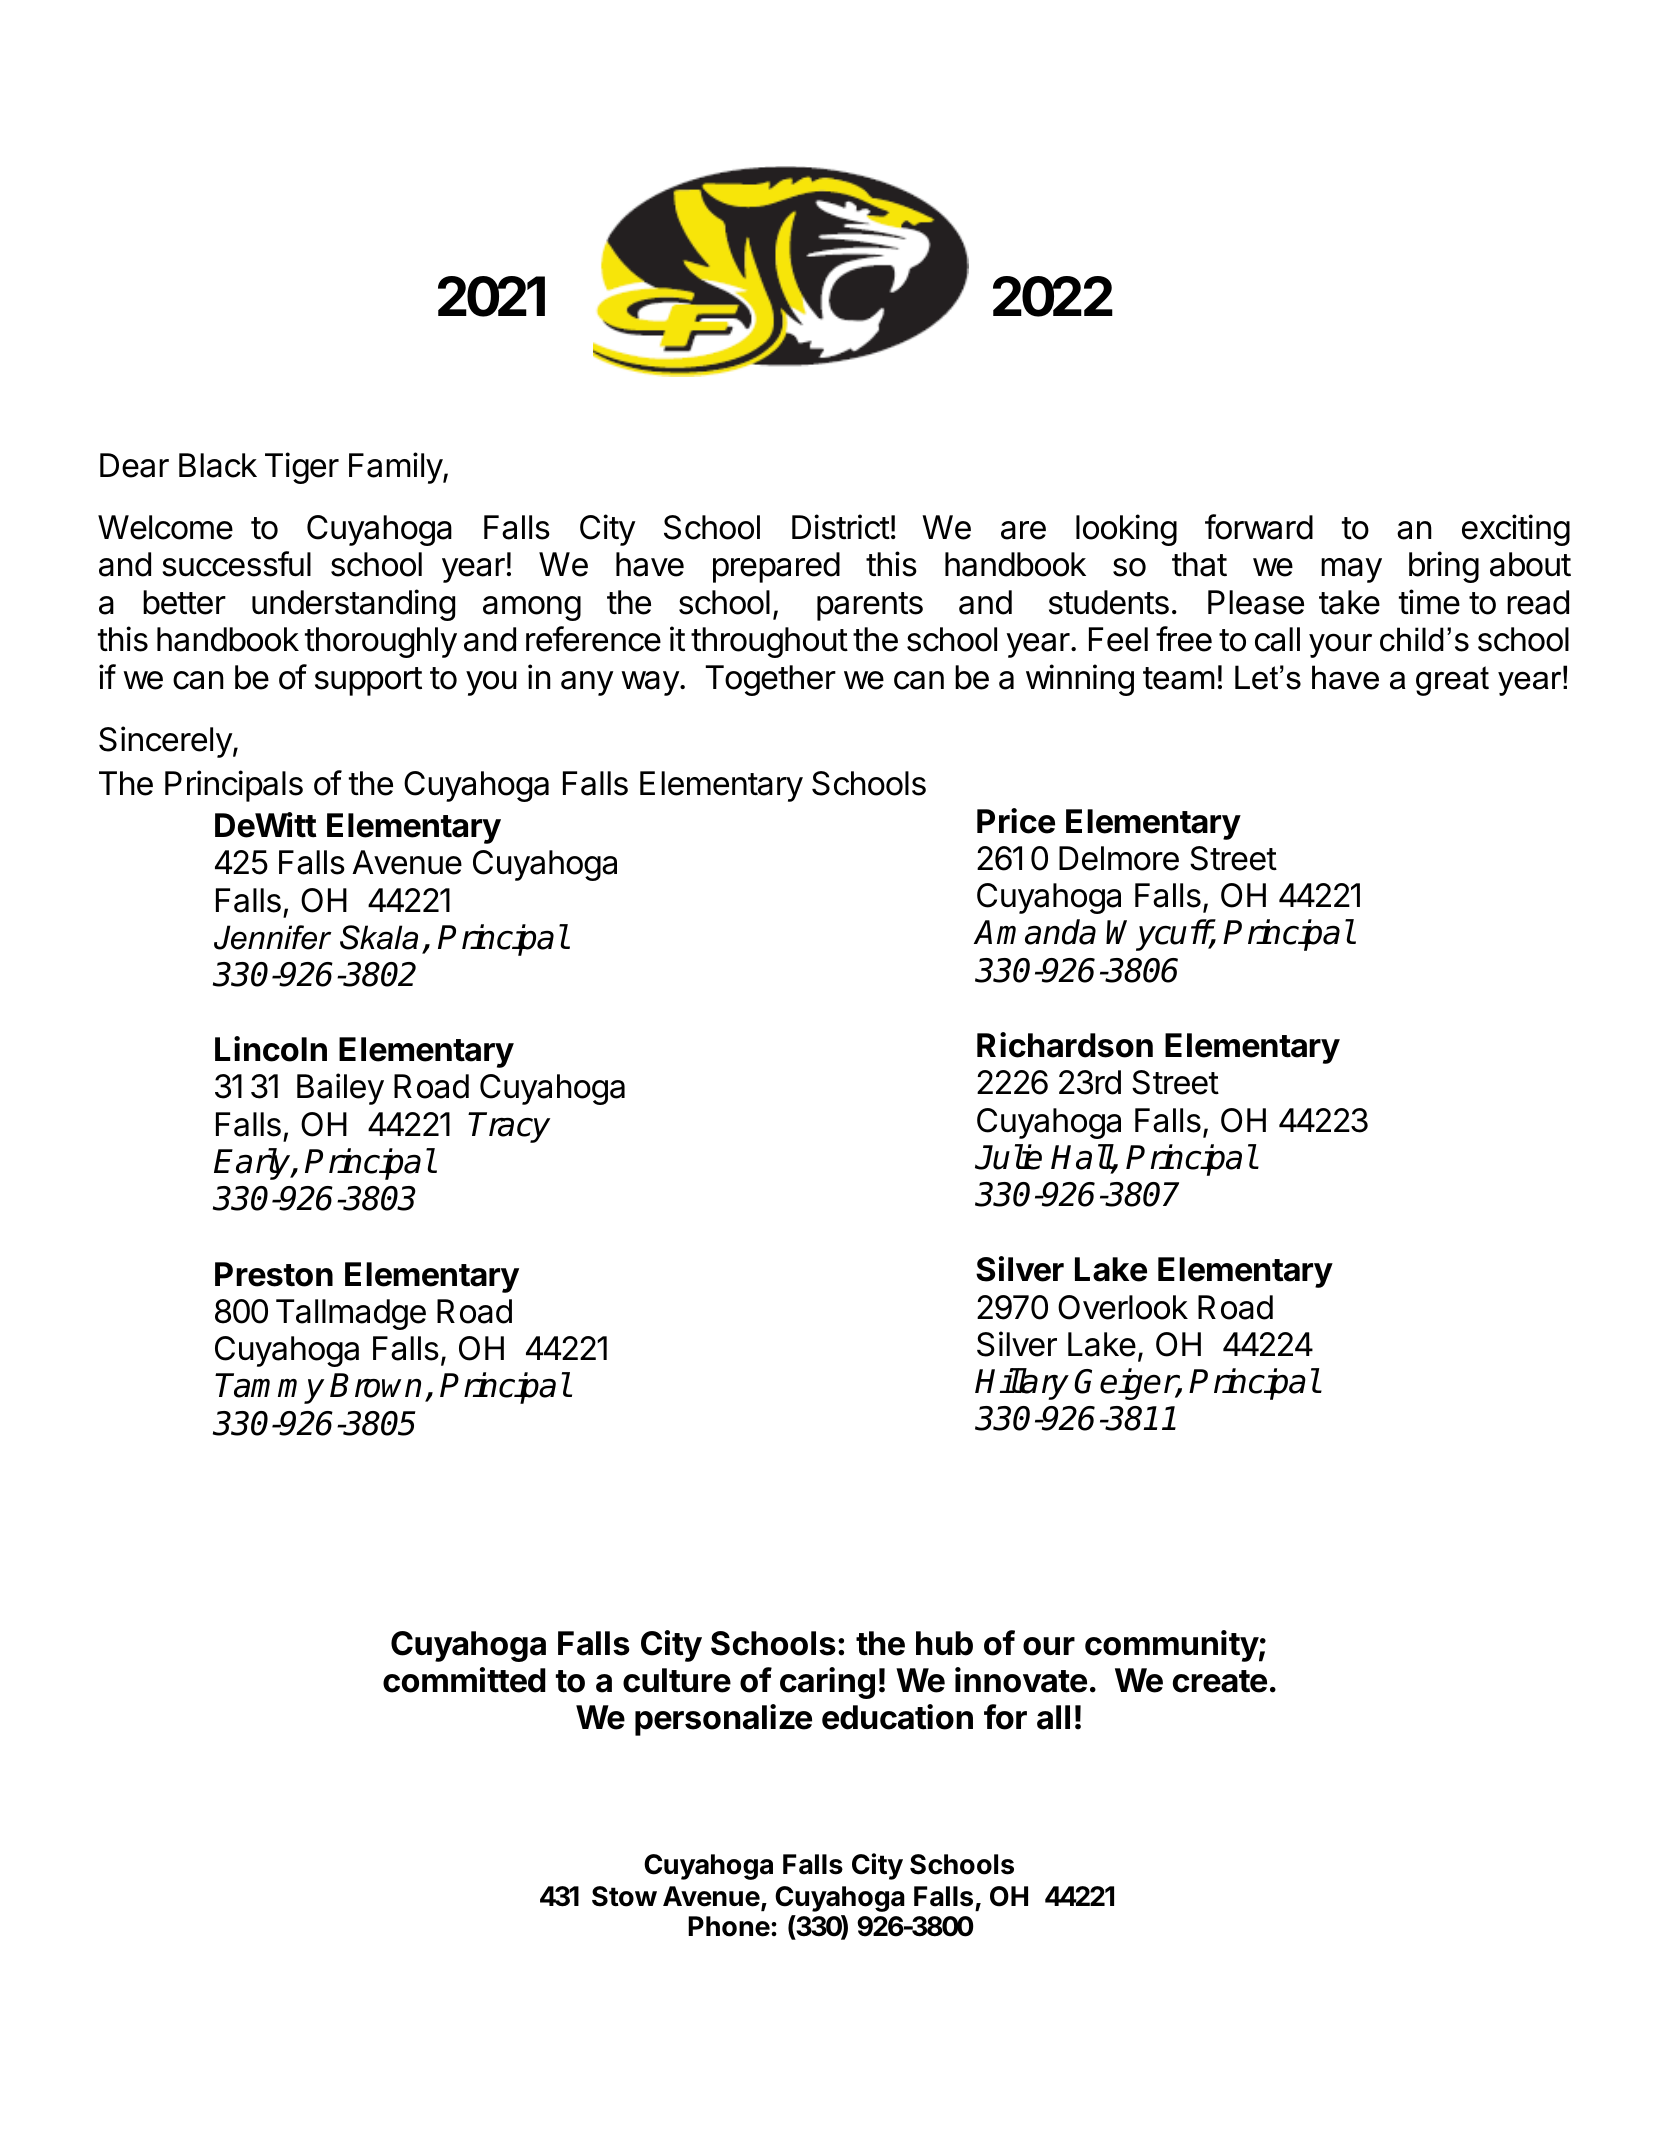  Describe the element at coordinates (944, 1643) in the page. I see `hub` at that location.
